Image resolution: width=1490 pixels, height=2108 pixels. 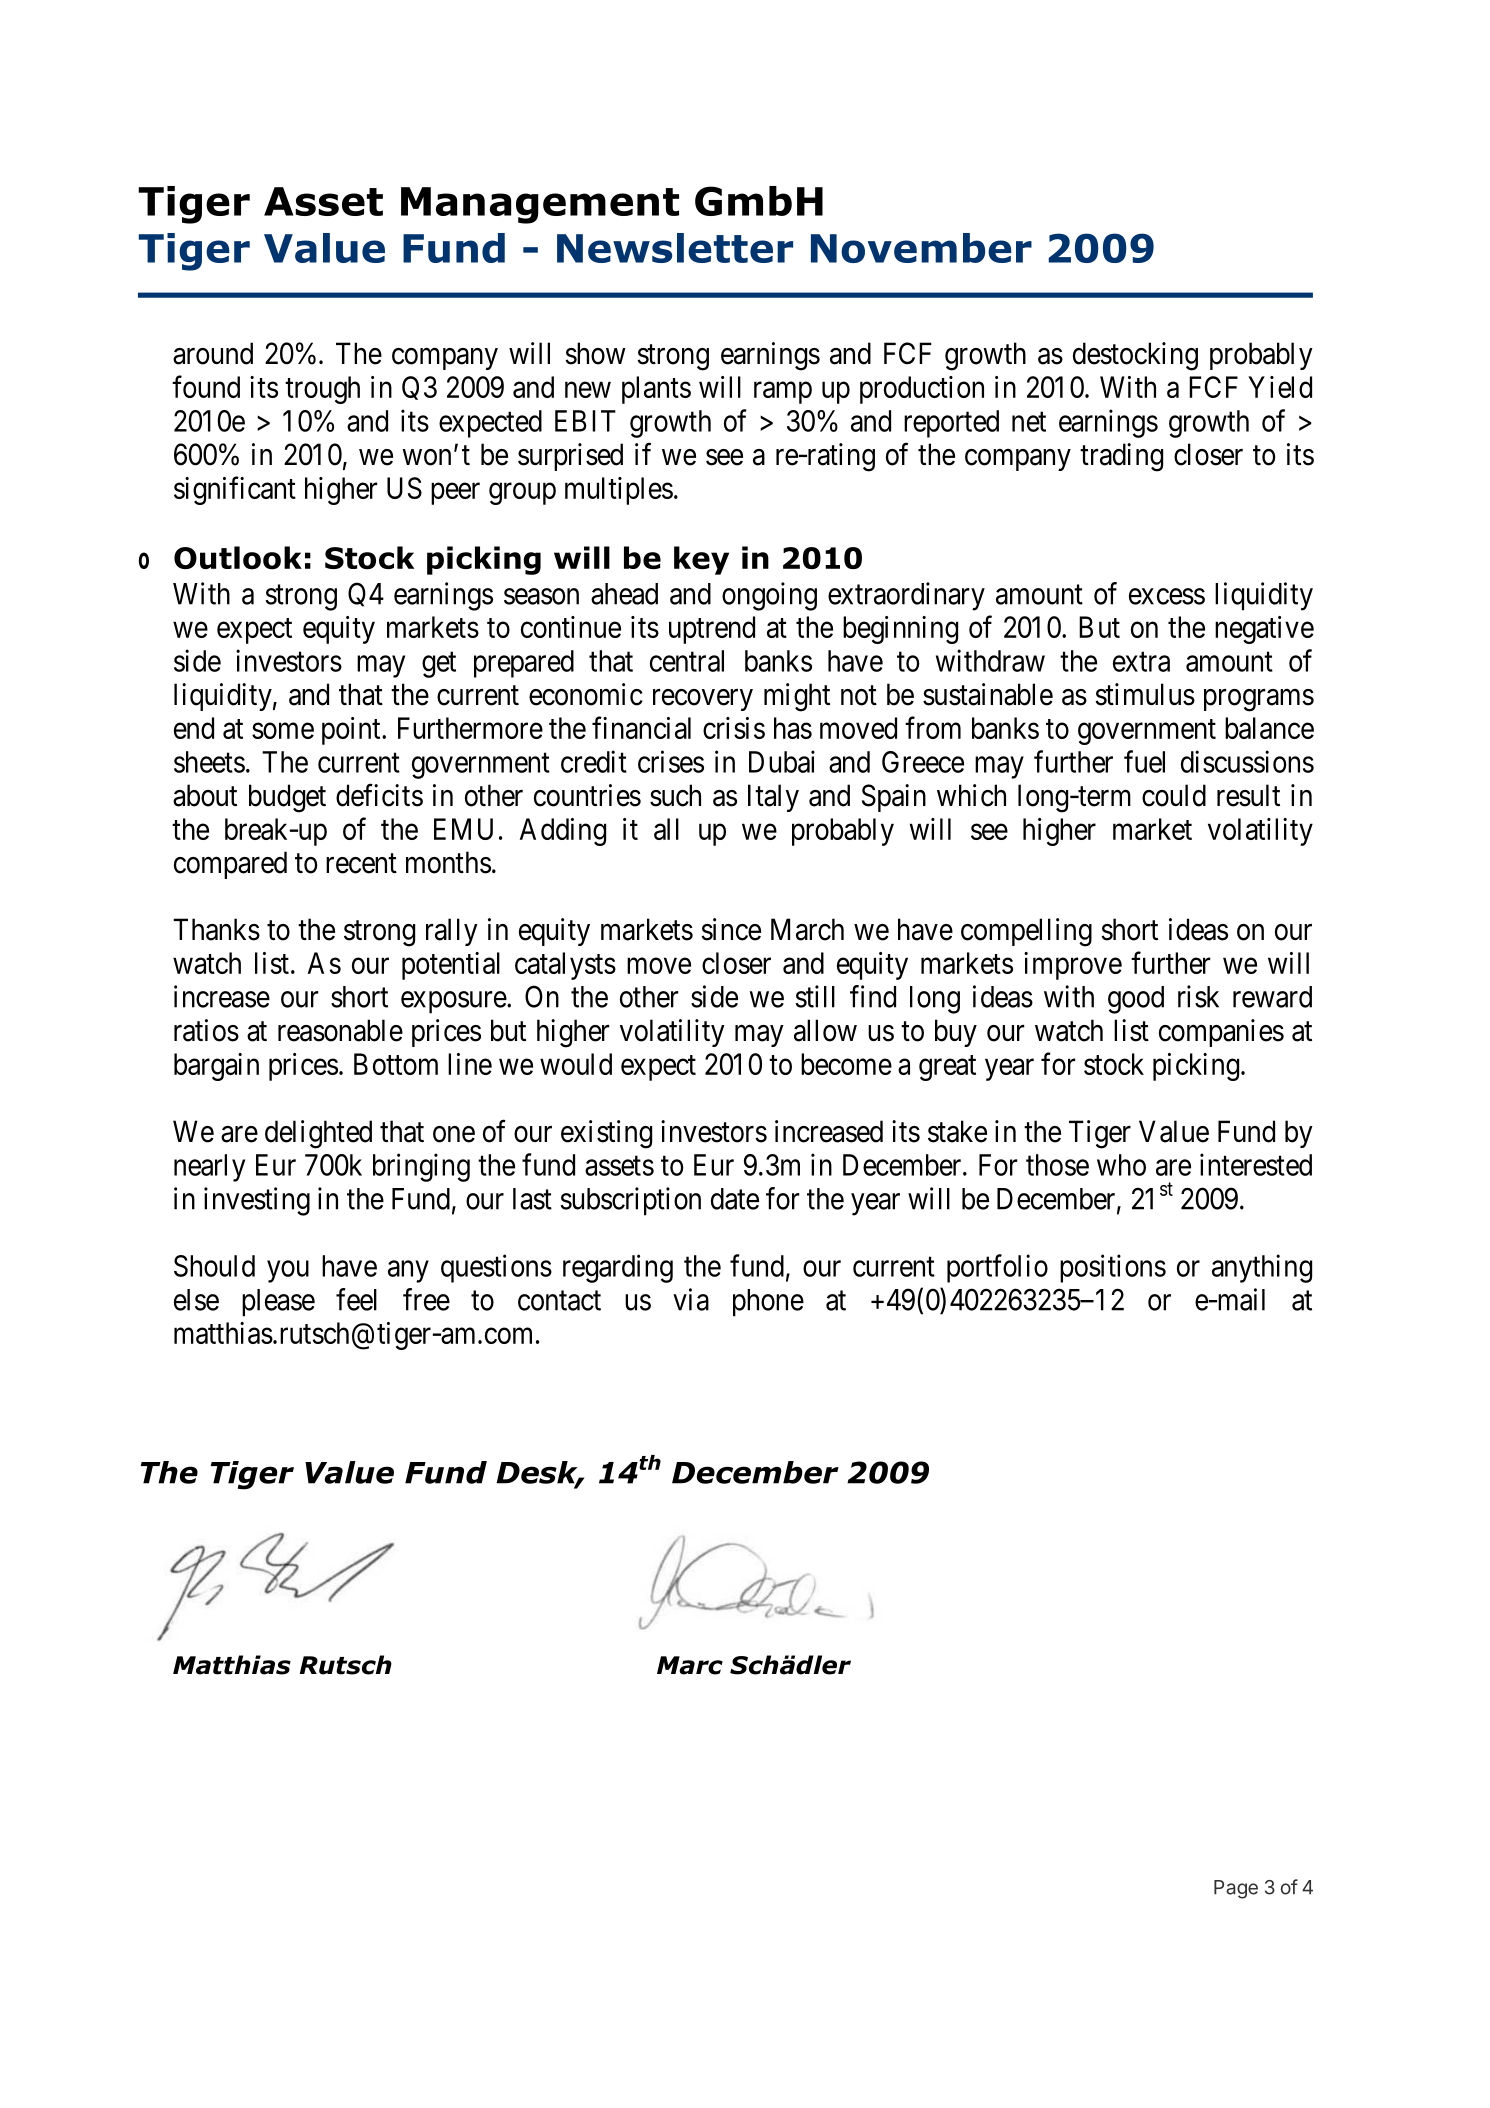 What do you see at coordinates (278, 1303) in the document?
I see `please` at bounding box center [278, 1303].
